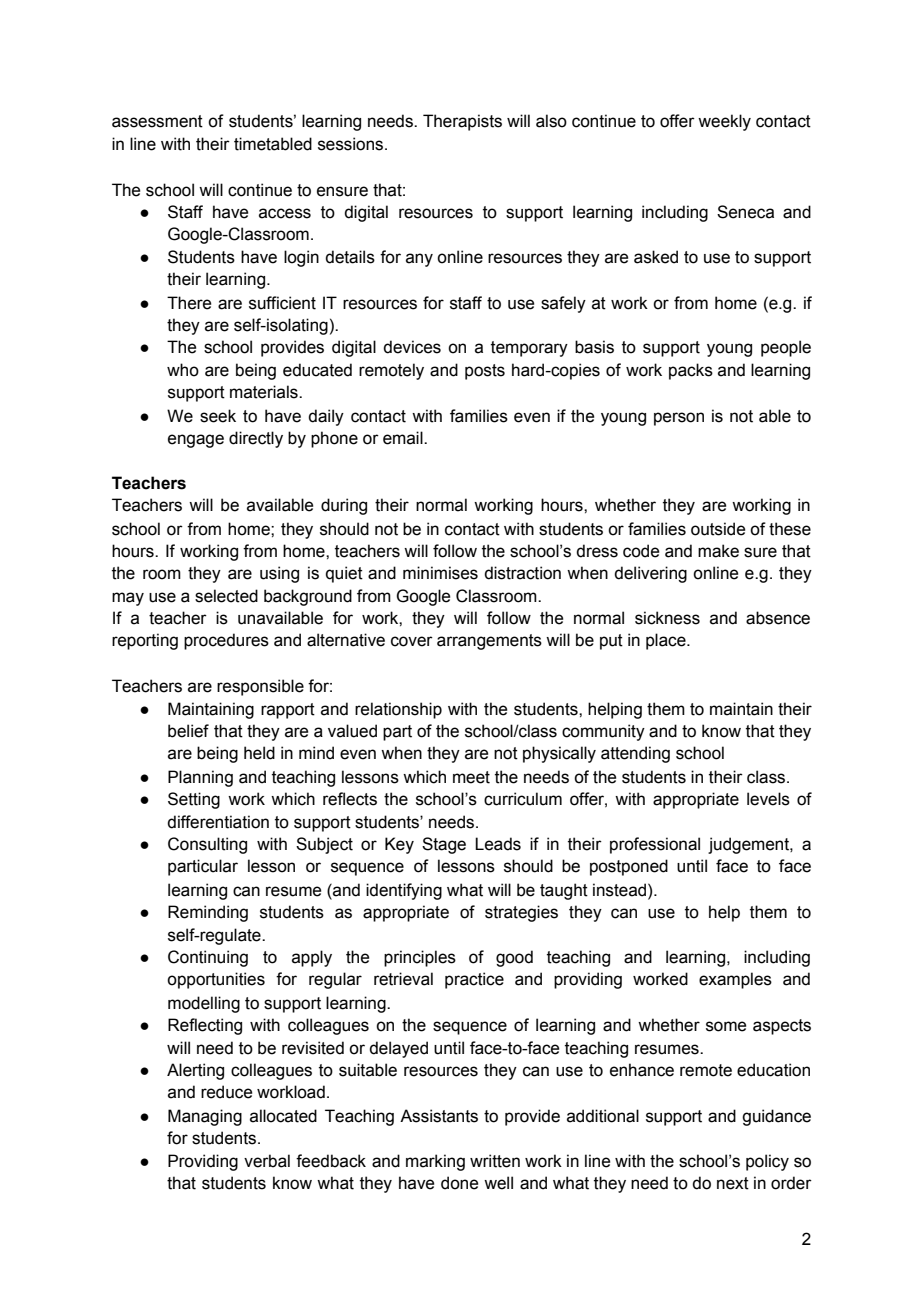 This image has height=1308, width=924. Describe the element at coordinates (489, 642) in the image. I see `arrangements` at that location.
